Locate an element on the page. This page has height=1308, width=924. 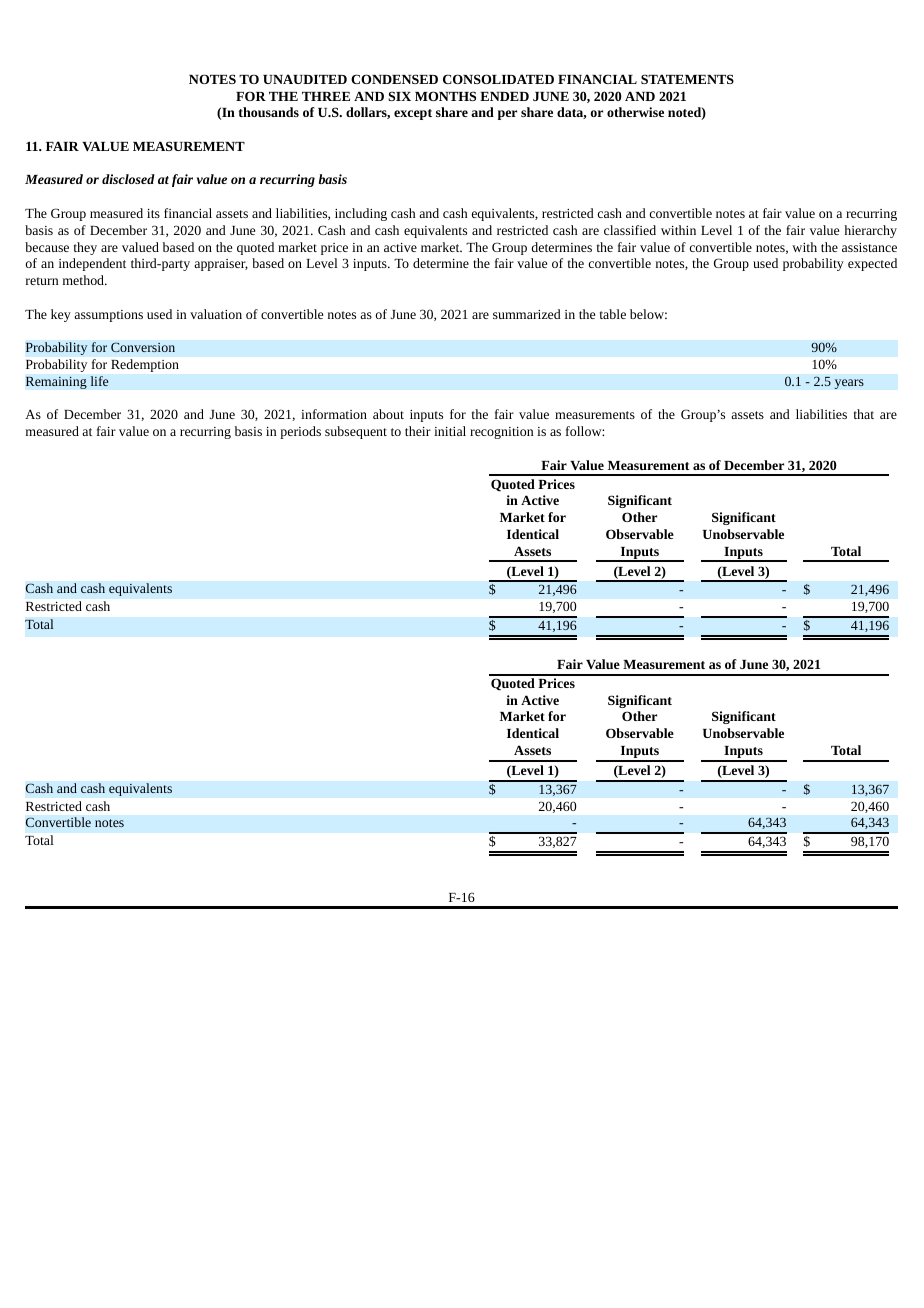
MONTHS is located at coordinates (445, 96).
